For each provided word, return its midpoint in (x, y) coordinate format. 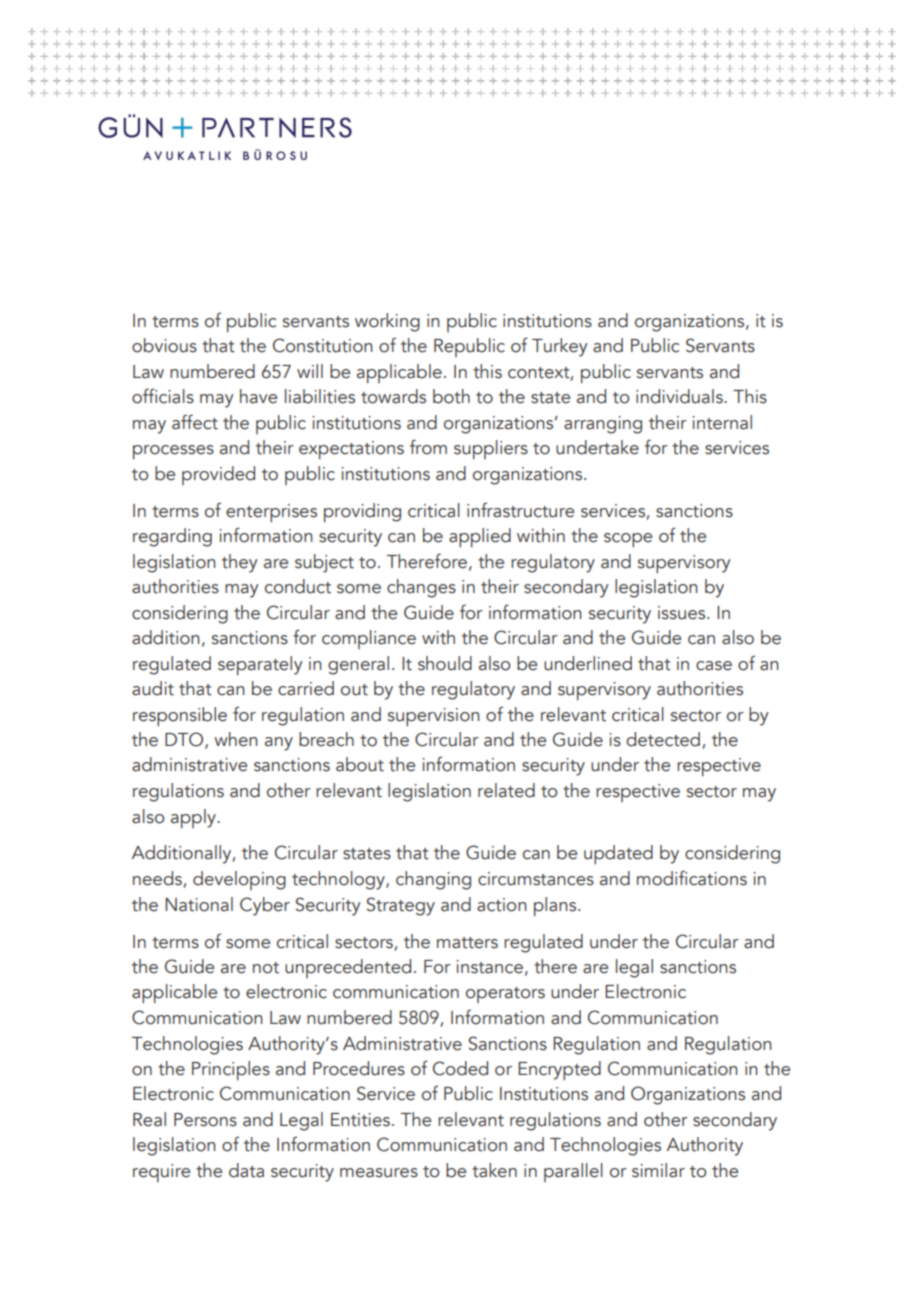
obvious (164, 345)
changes (421, 588)
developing (239, 880)
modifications (692, 878)
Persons (205, 1120)
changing (433, 880)
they (240, 563)
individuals (680, 396)
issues (683, 613)
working (387, 322)
